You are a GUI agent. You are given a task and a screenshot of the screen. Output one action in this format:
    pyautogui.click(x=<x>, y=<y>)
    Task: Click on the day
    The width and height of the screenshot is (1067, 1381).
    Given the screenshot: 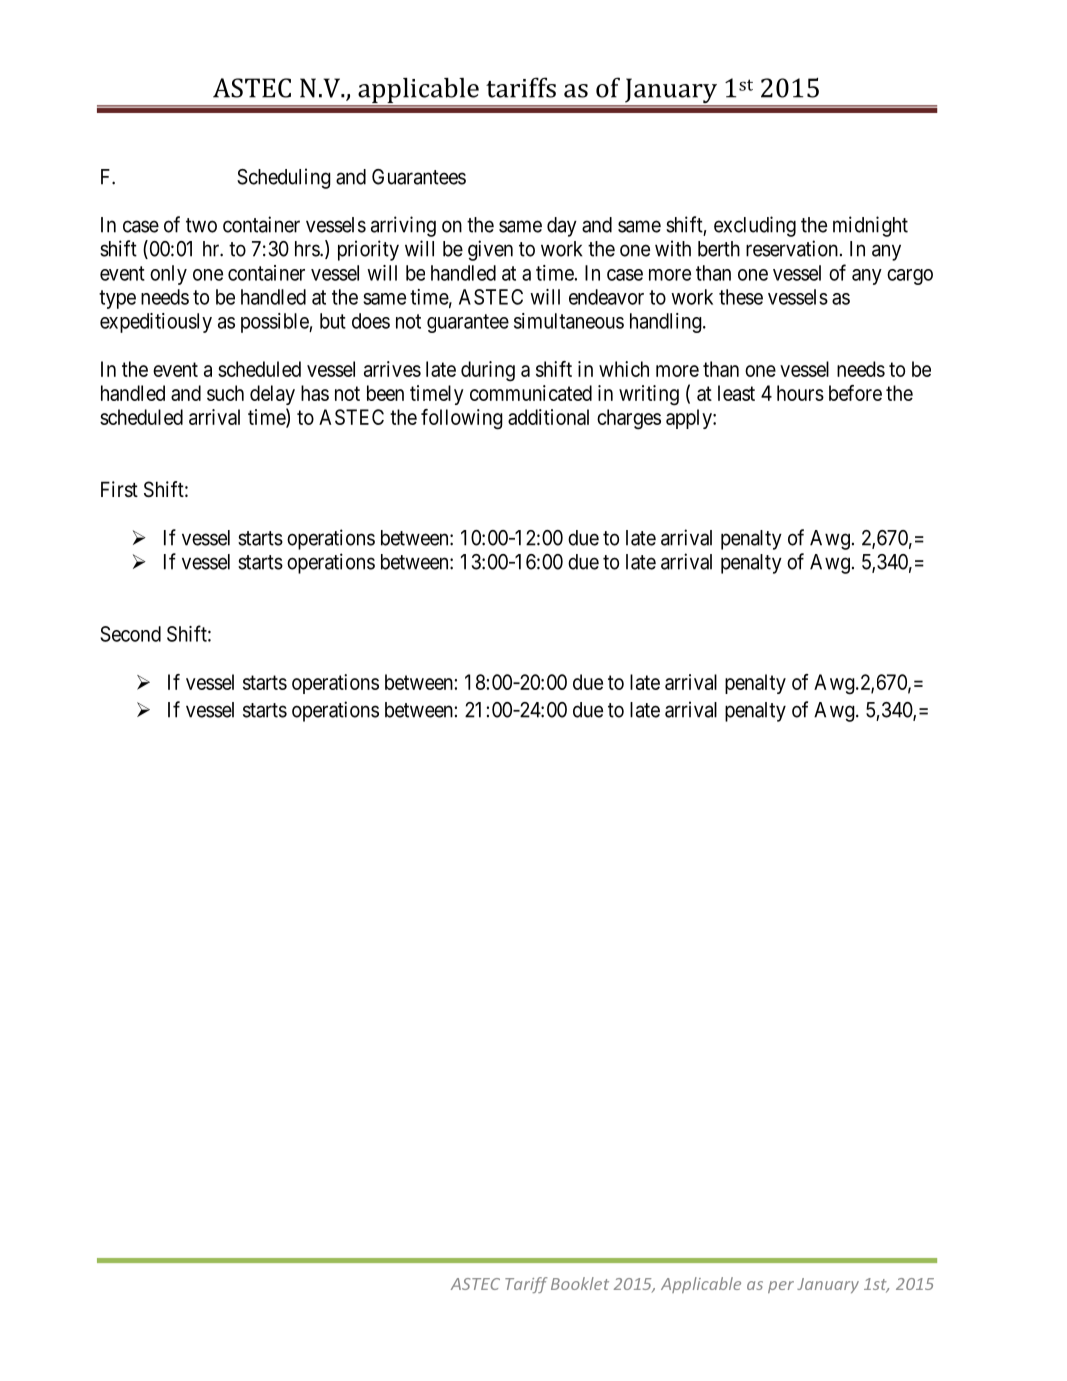 What is the action you would take?
    pyautogui.click(x=562, y=227)
